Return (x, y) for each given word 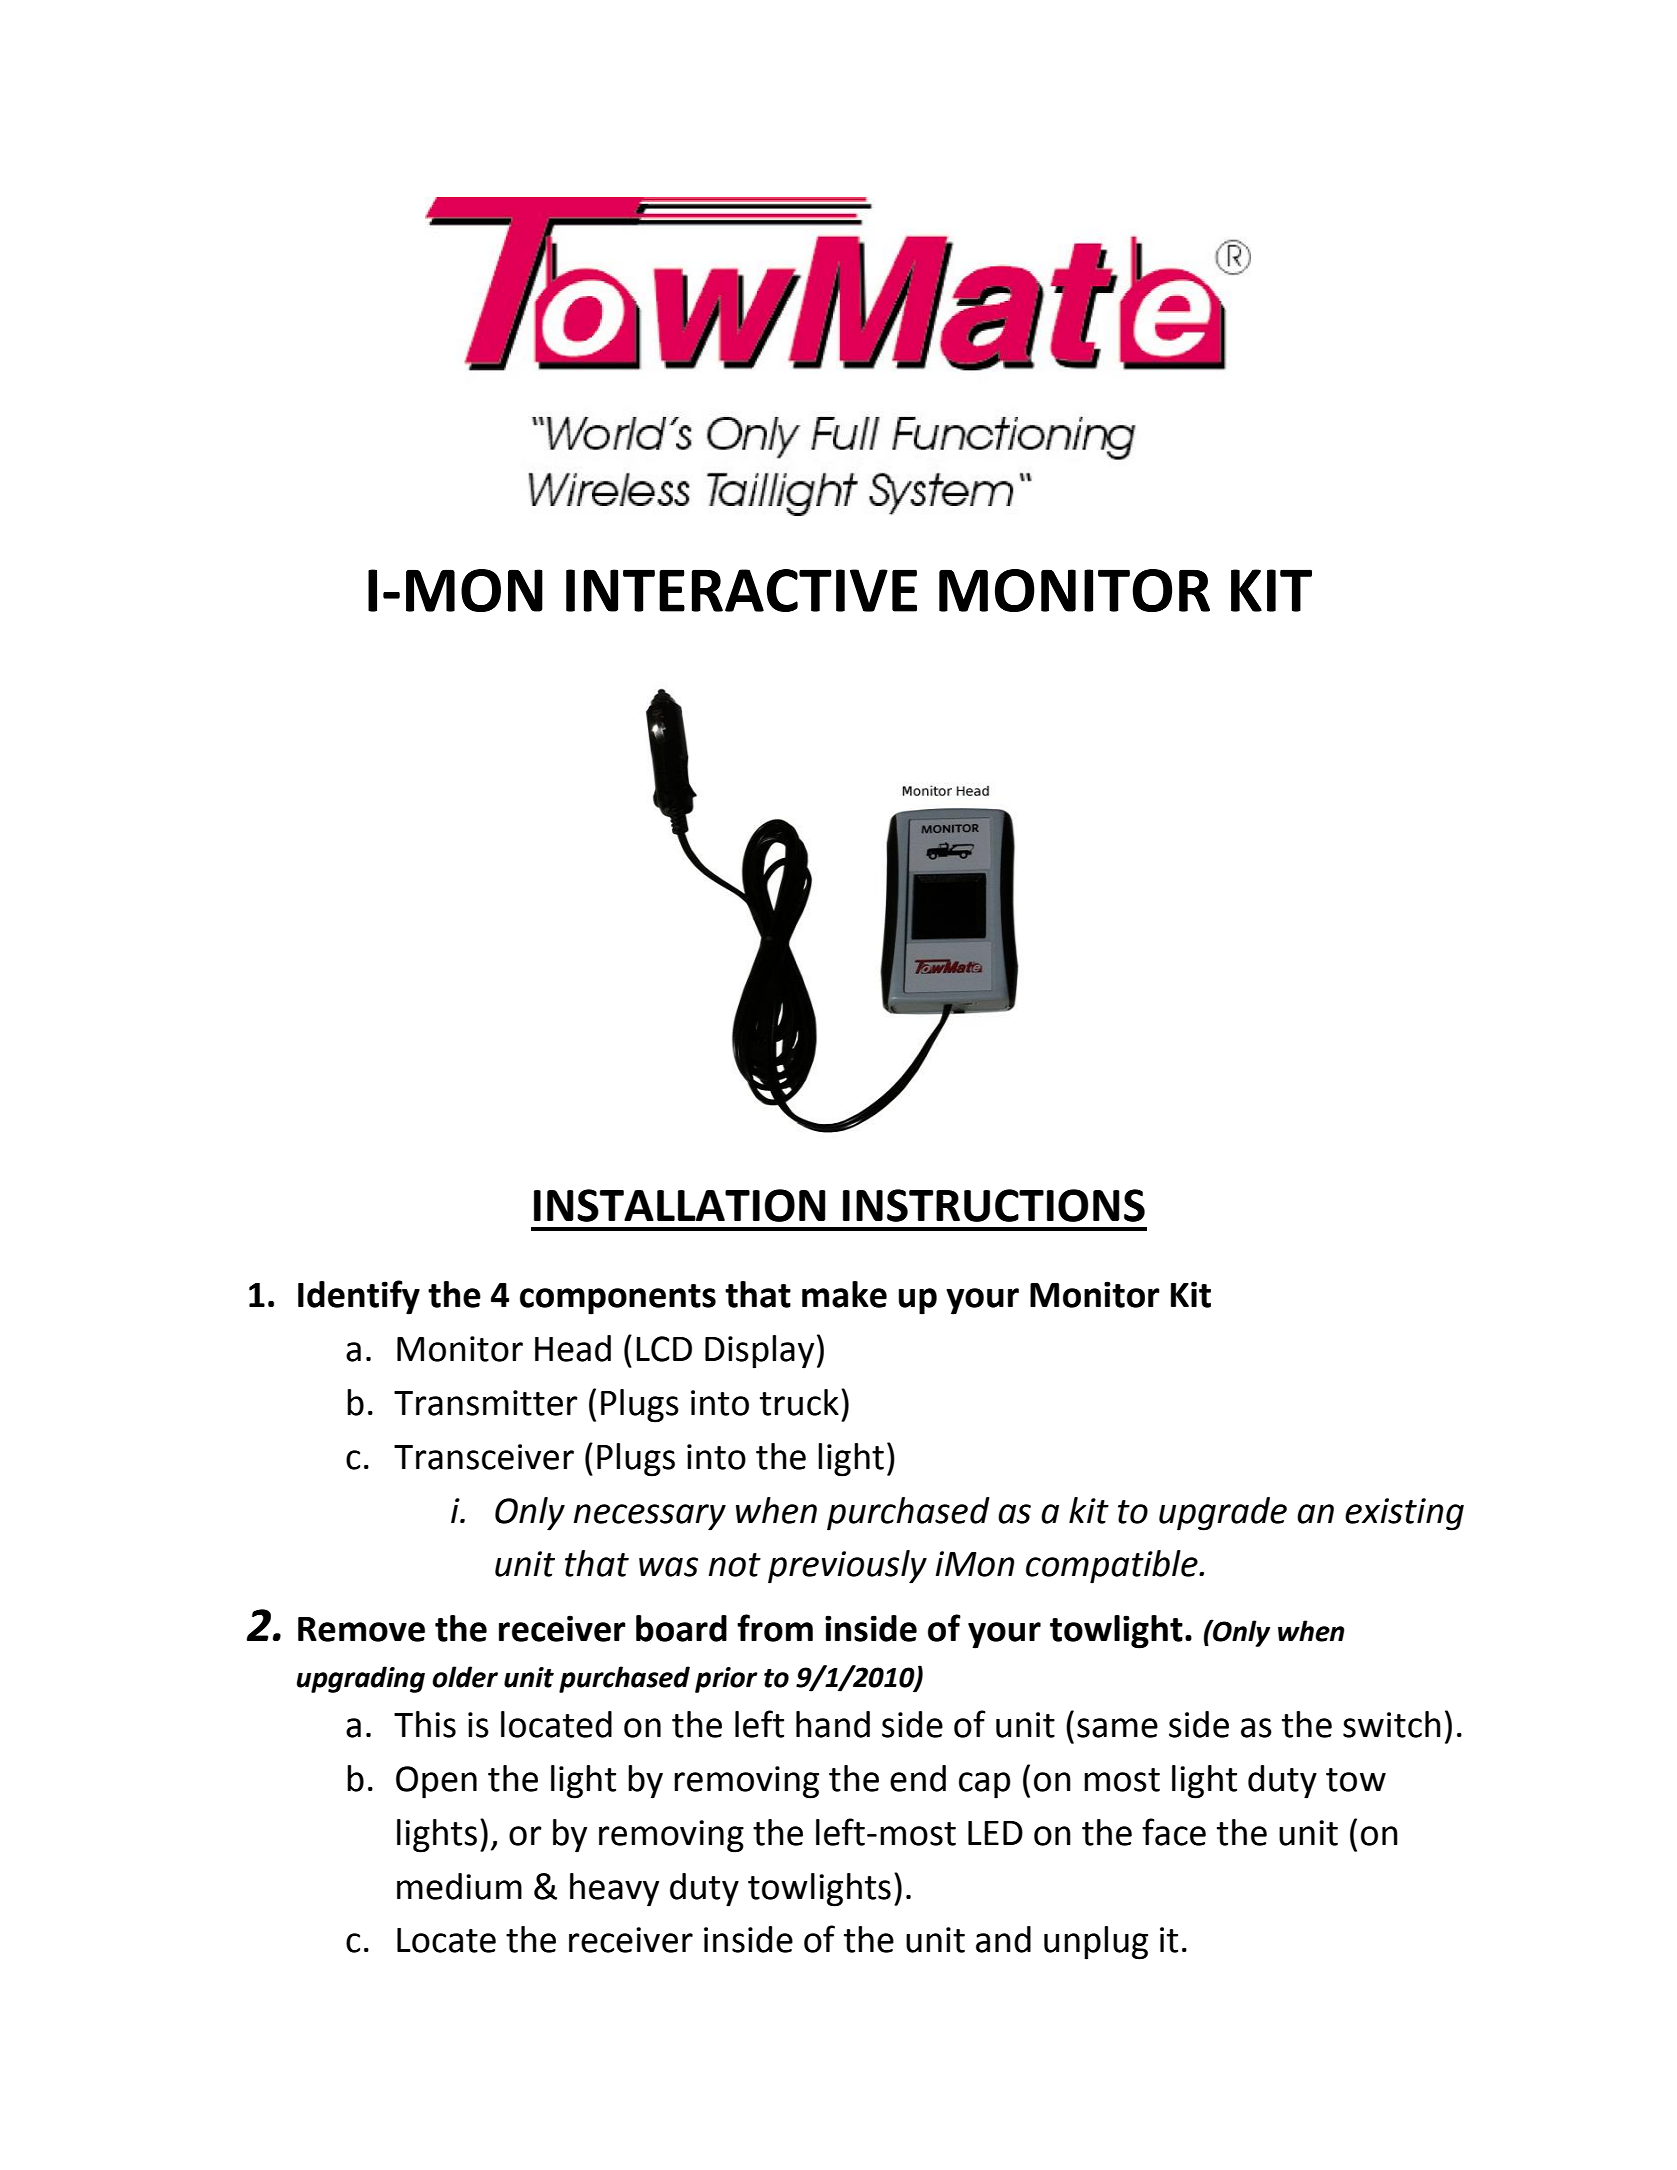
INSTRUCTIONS (994, 1205)
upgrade (1223, 1514)
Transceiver (484, 1457)
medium (459, 1886)
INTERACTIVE (741, 590)
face (1174, 1832)
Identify (359, 1297)
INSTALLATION (680, 1205)
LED (995, 1833)
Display (759, 1352)
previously (847, 1567)
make (844, 1294)
